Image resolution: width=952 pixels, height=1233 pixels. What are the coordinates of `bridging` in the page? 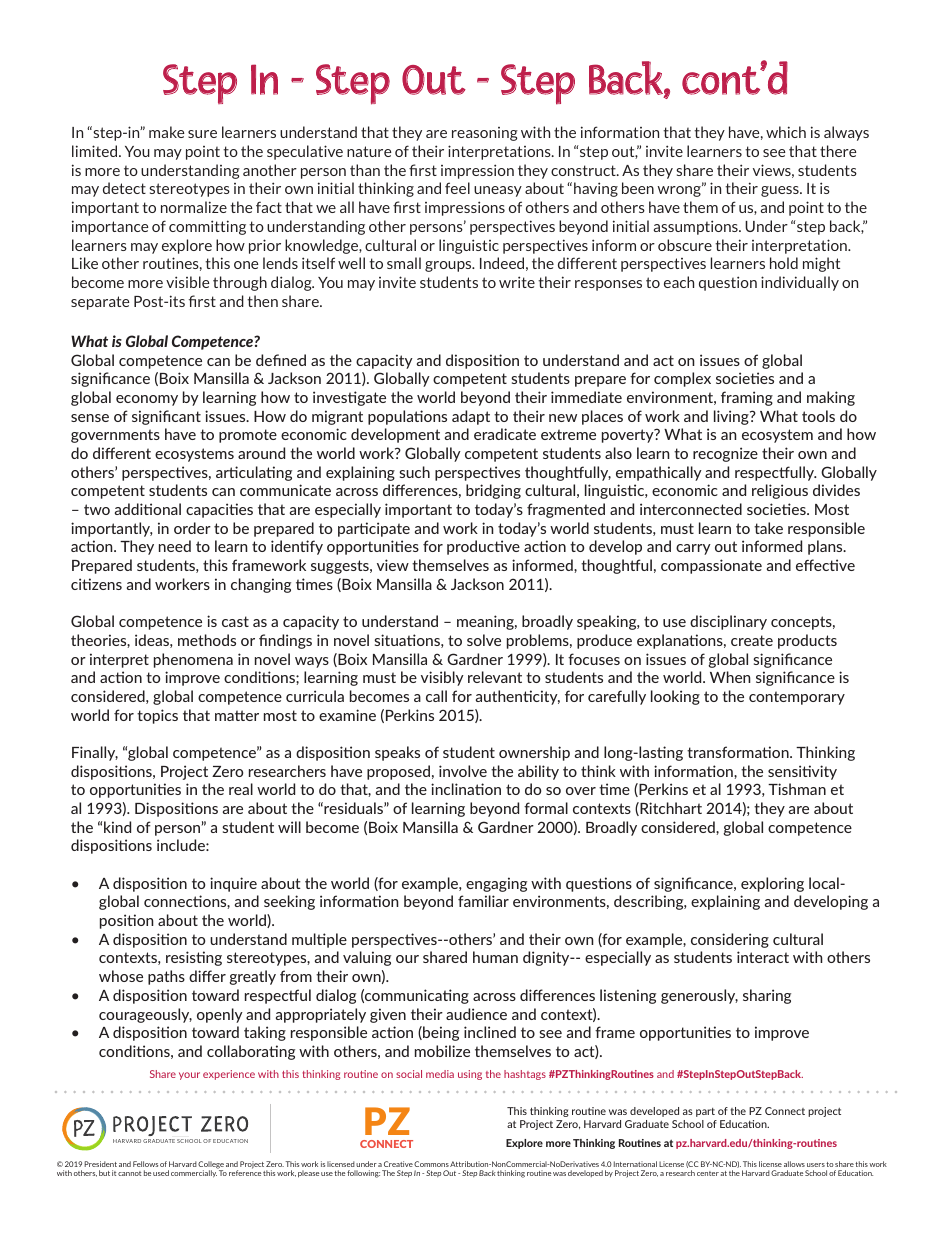 It's located at (493, 491).
